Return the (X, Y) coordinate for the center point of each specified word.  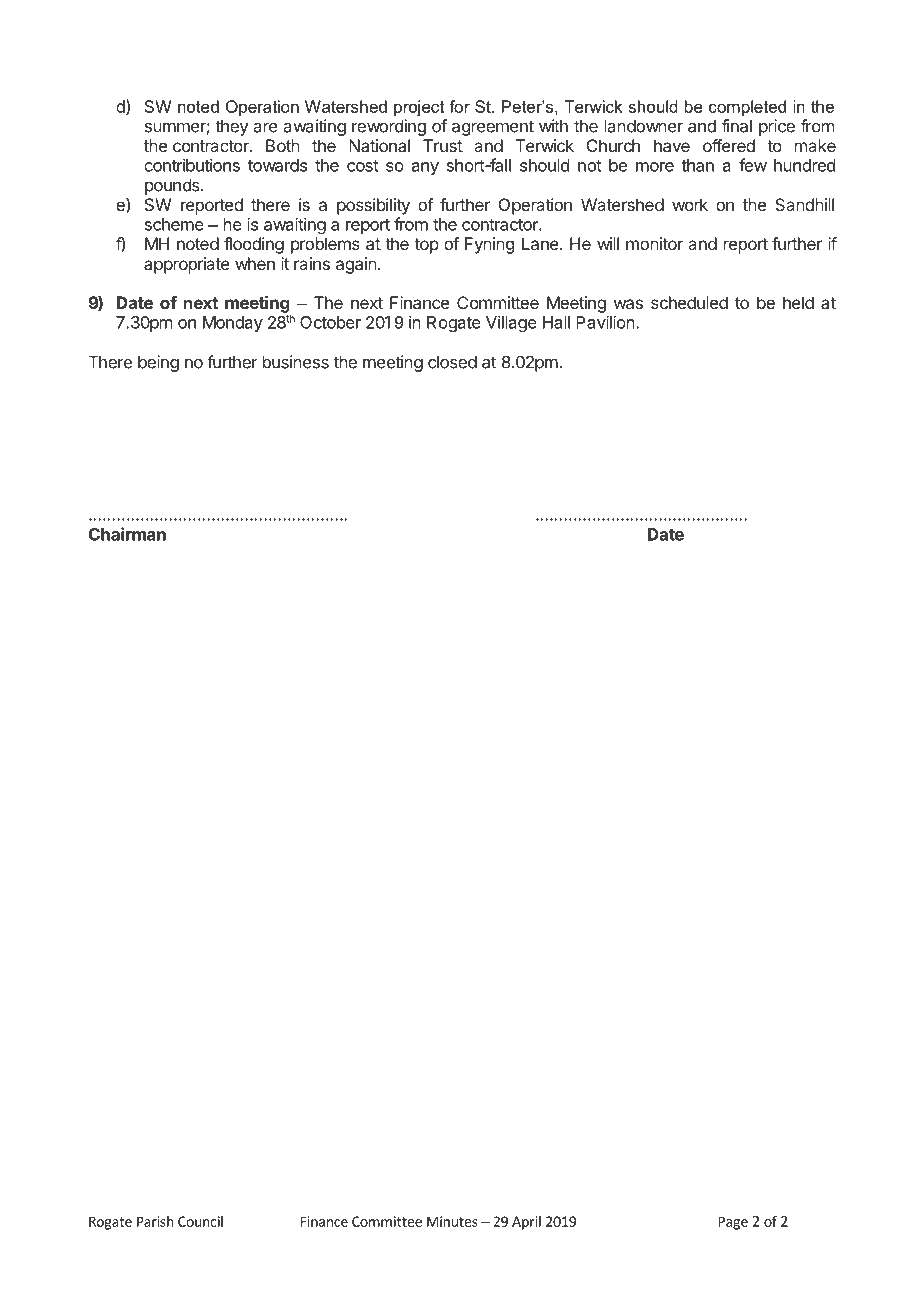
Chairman (127, 534)
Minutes (452, 1221)
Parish (155, 1221)
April (526, 1223)
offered (729, 145)
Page (733, 1223)
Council (200, 1221)
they (231, 128)
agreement (493, 128)
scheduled (689, 302)
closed (452, 362)
